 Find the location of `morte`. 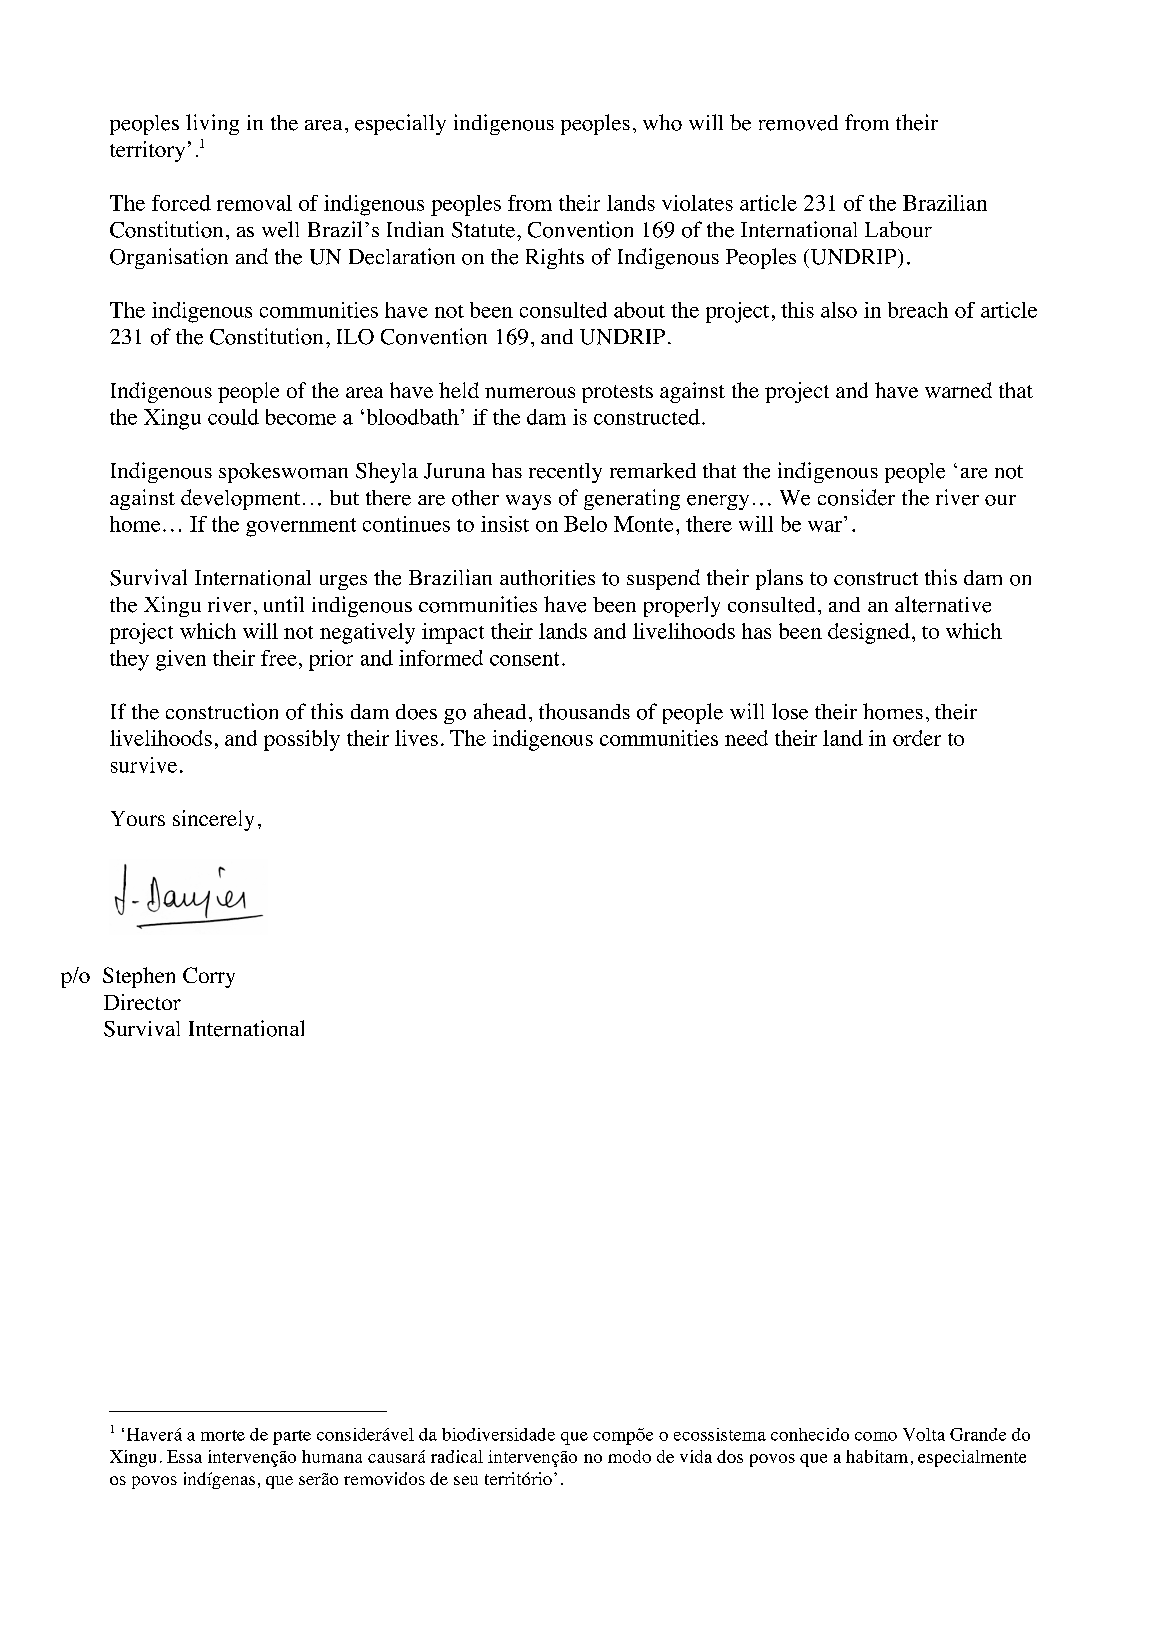

morte is located at coordinates (223, 1435).
